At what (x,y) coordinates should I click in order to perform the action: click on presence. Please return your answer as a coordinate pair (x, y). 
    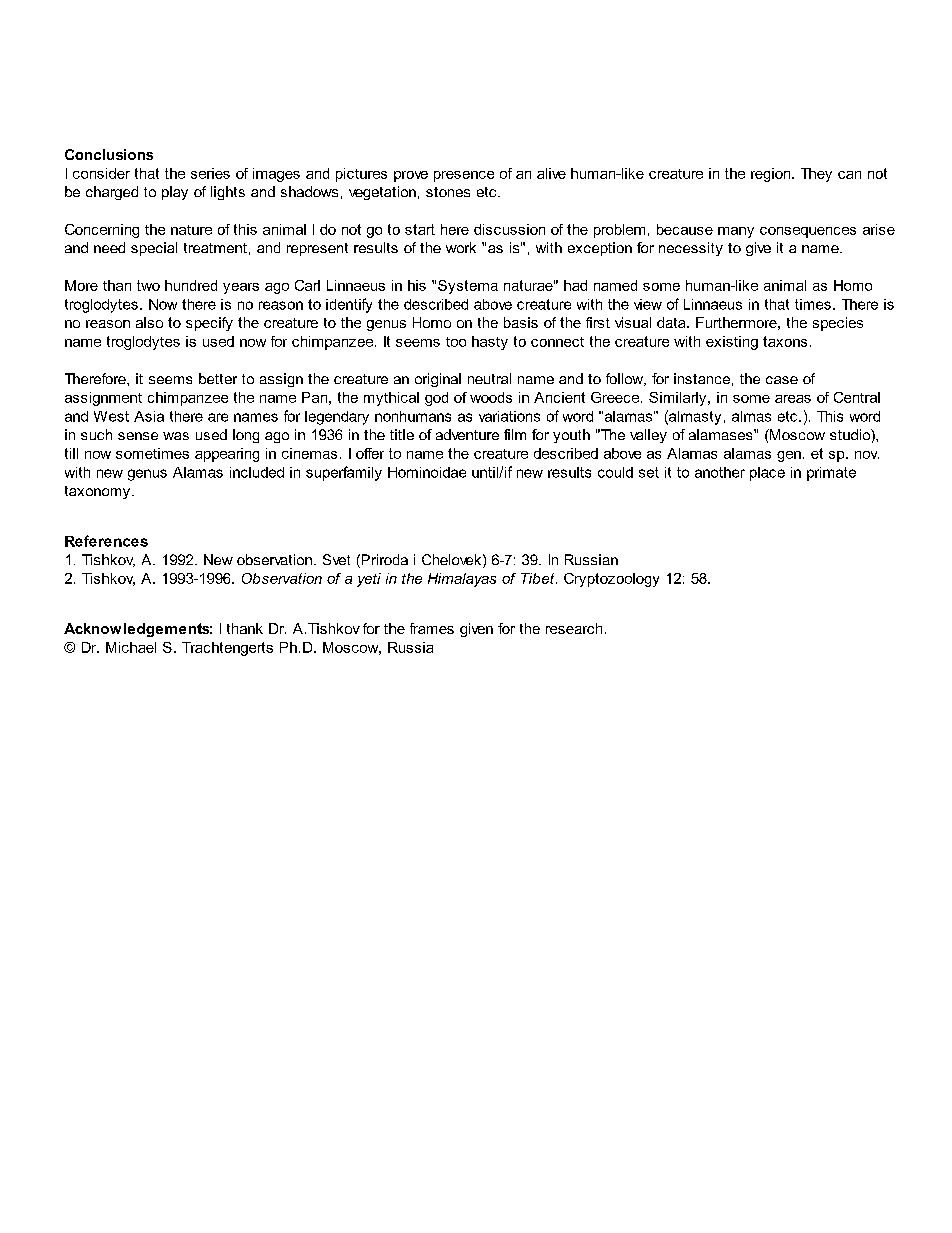
    Looking at the image, I should click on (464, 176).
